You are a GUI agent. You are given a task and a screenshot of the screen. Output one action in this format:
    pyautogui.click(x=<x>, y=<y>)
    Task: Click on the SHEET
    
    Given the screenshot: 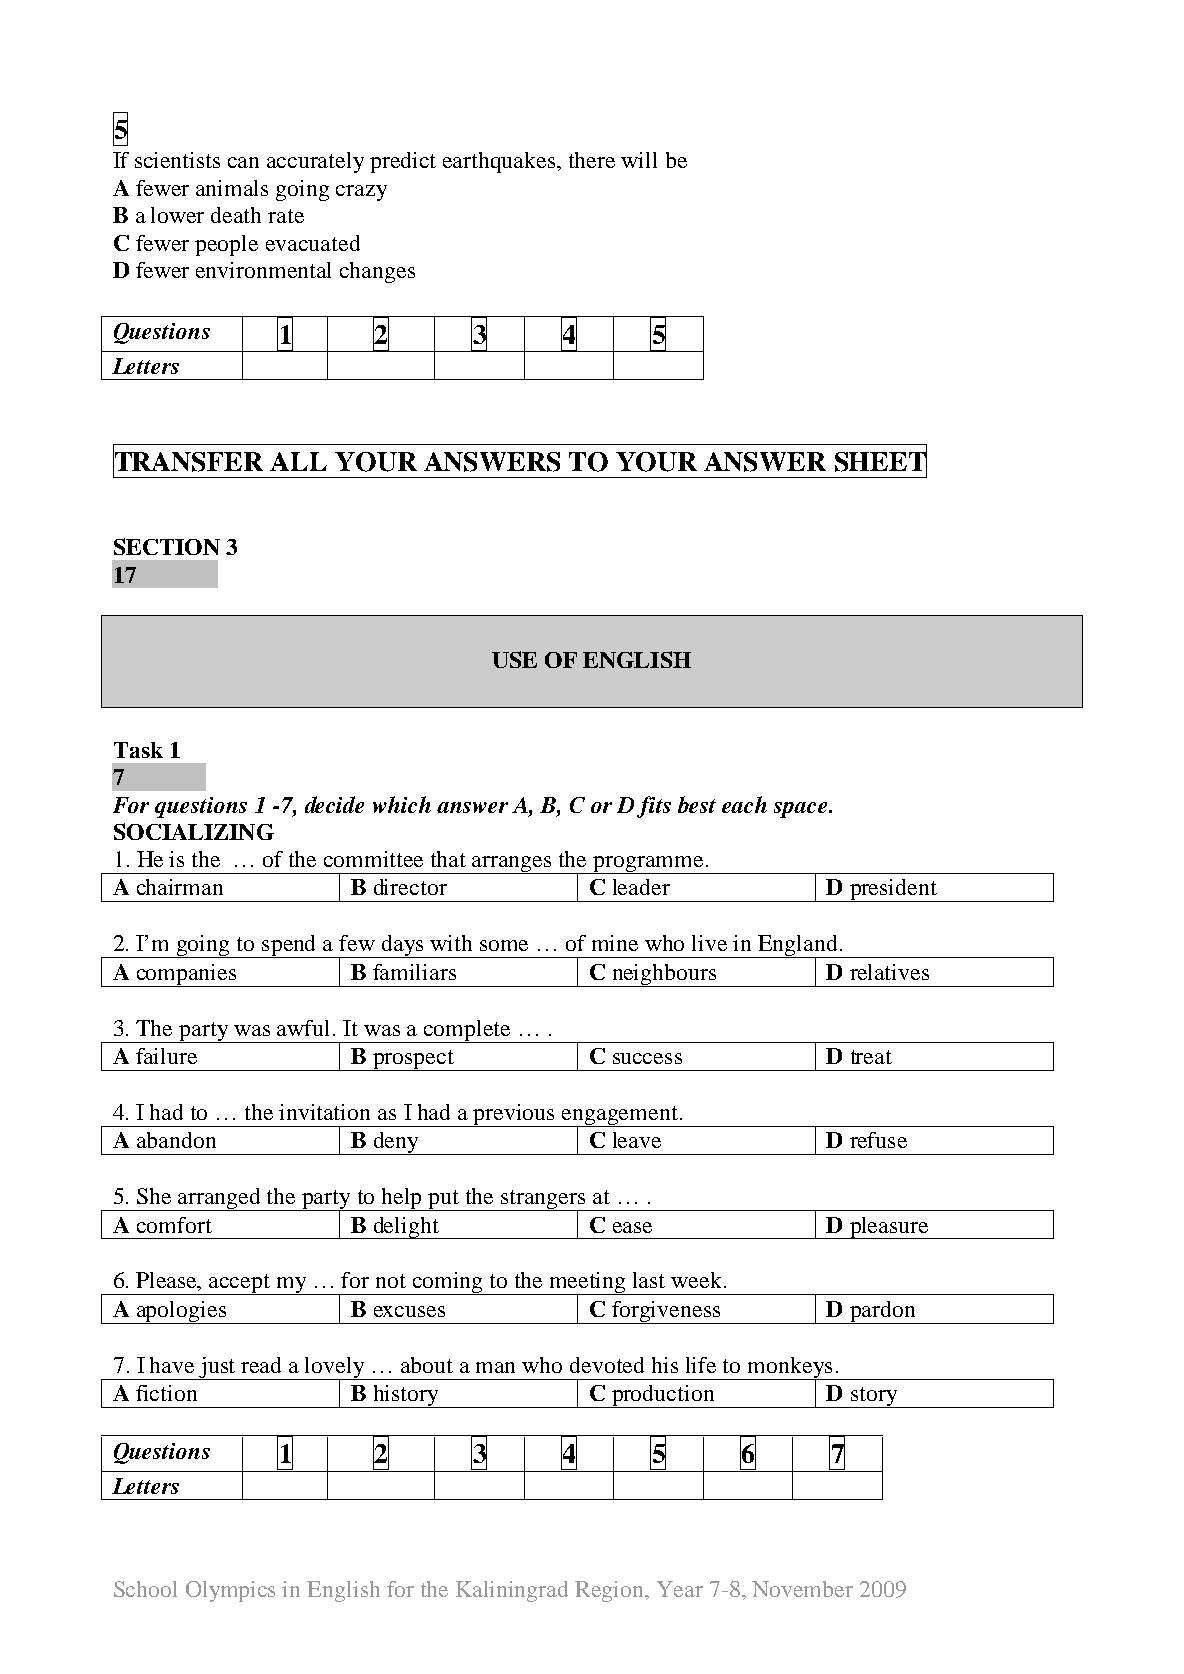 What is the action you would take?
    pyautogui.click(x=881, y=461)
